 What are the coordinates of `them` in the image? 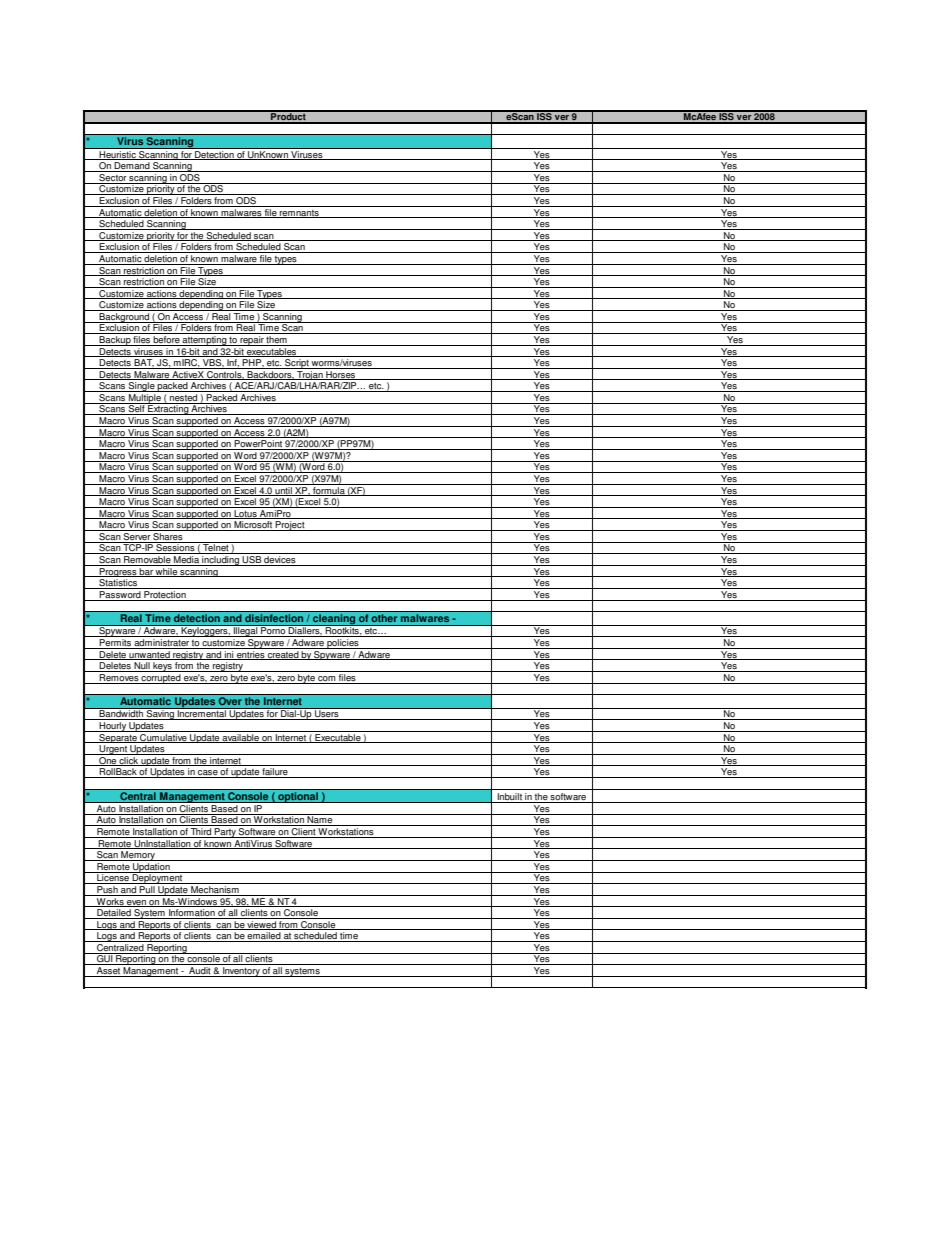 It's located at (277, 341).
